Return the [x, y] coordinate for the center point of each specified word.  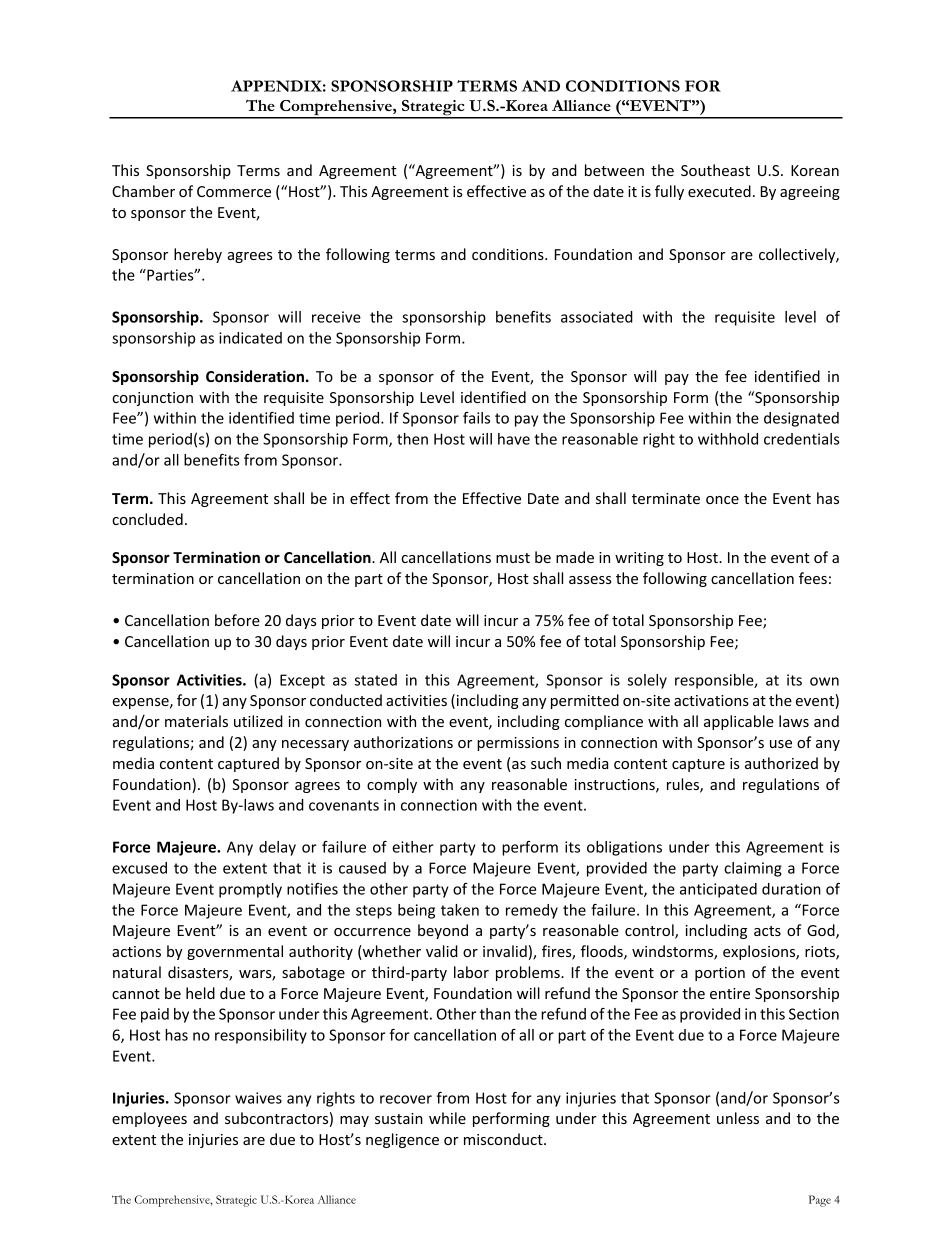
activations [711, 700]
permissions [518, 744]
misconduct [504, 1139]
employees [149, 1119]
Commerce [234, 191]
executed [719, 191]
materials [196, 721]
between [614, 170]
